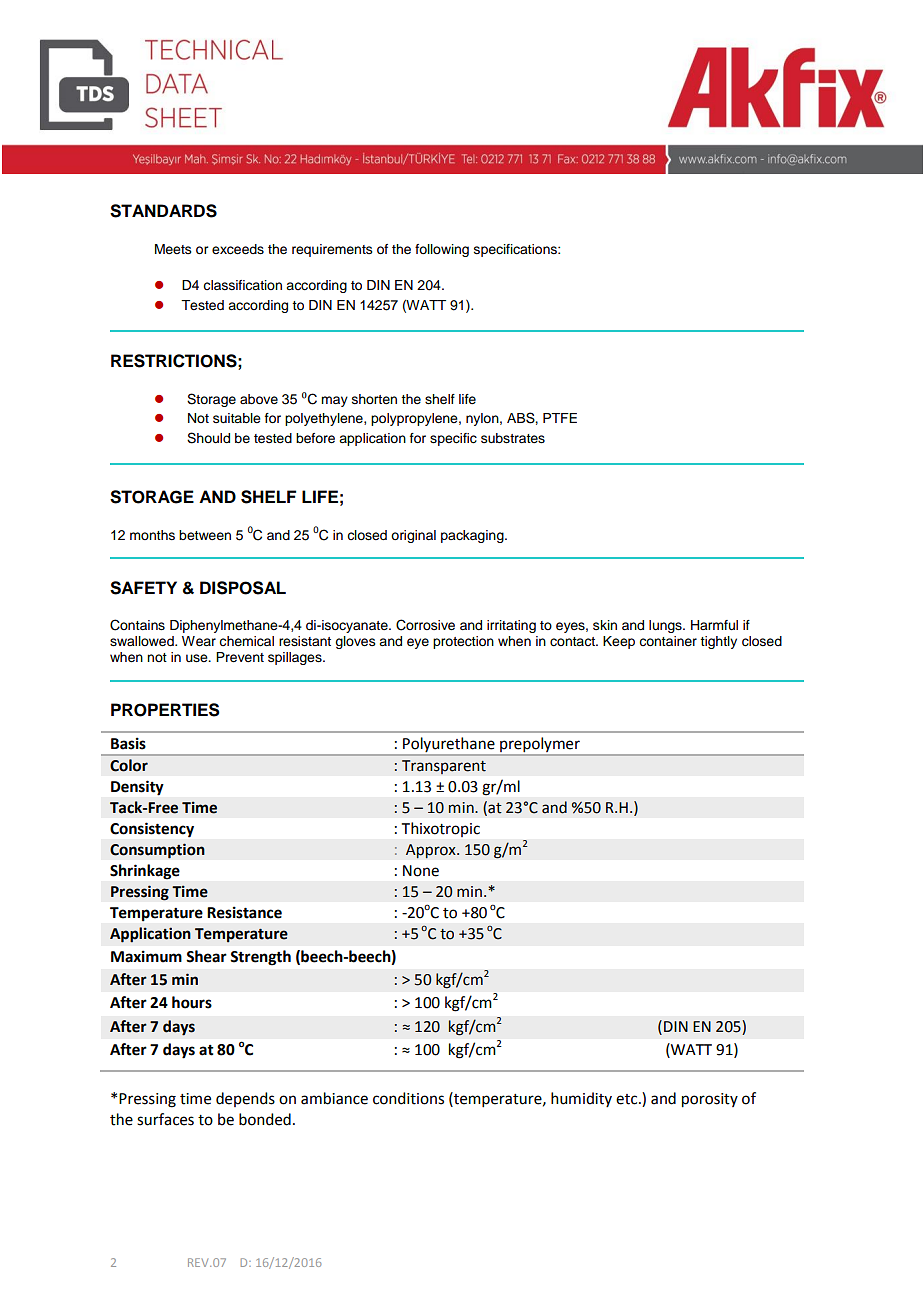  Describe the element at coordinates (628, 1099) in the screenshot. I see `etc` at that location.
